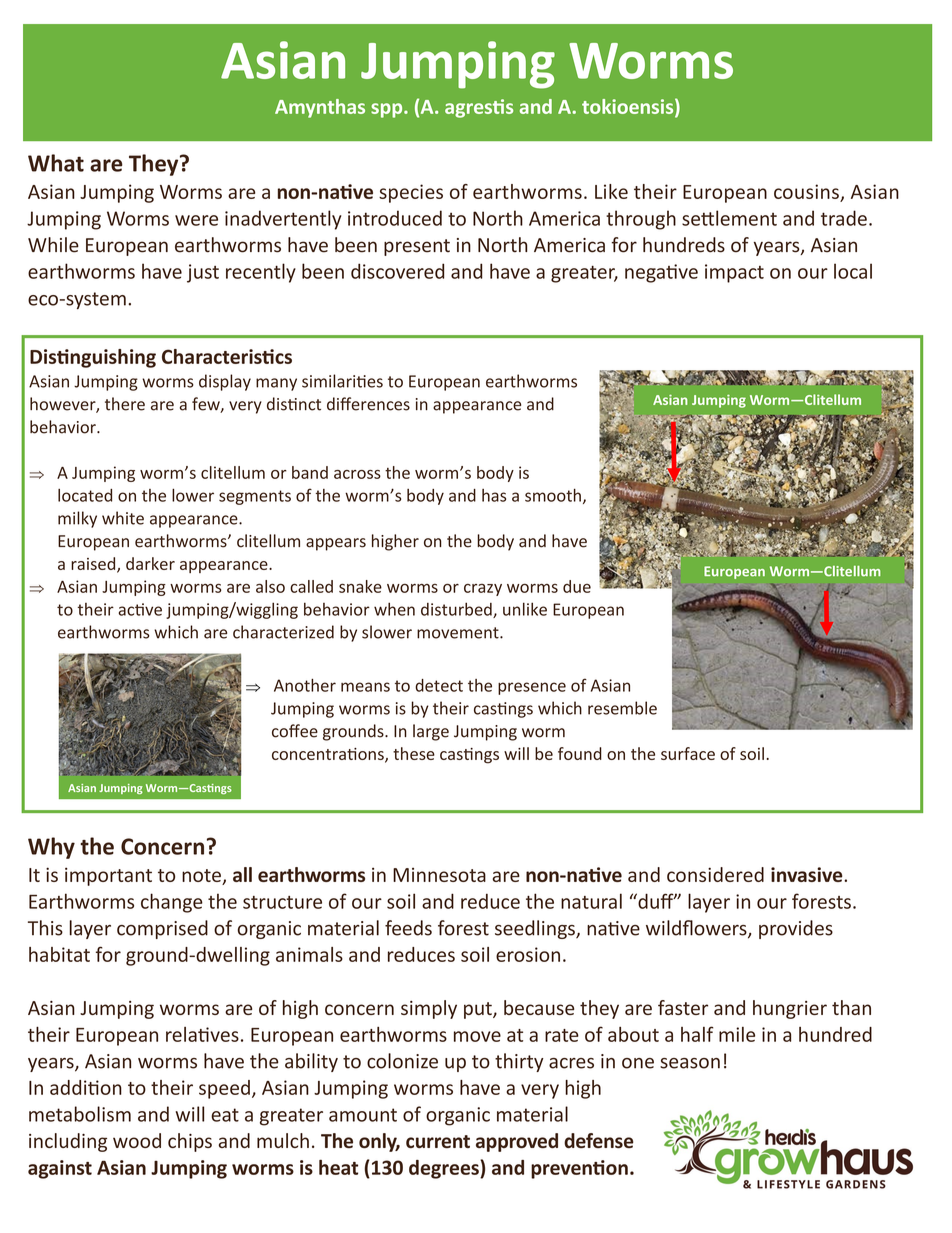  I want to click on disturbed, so click(457, 610).
